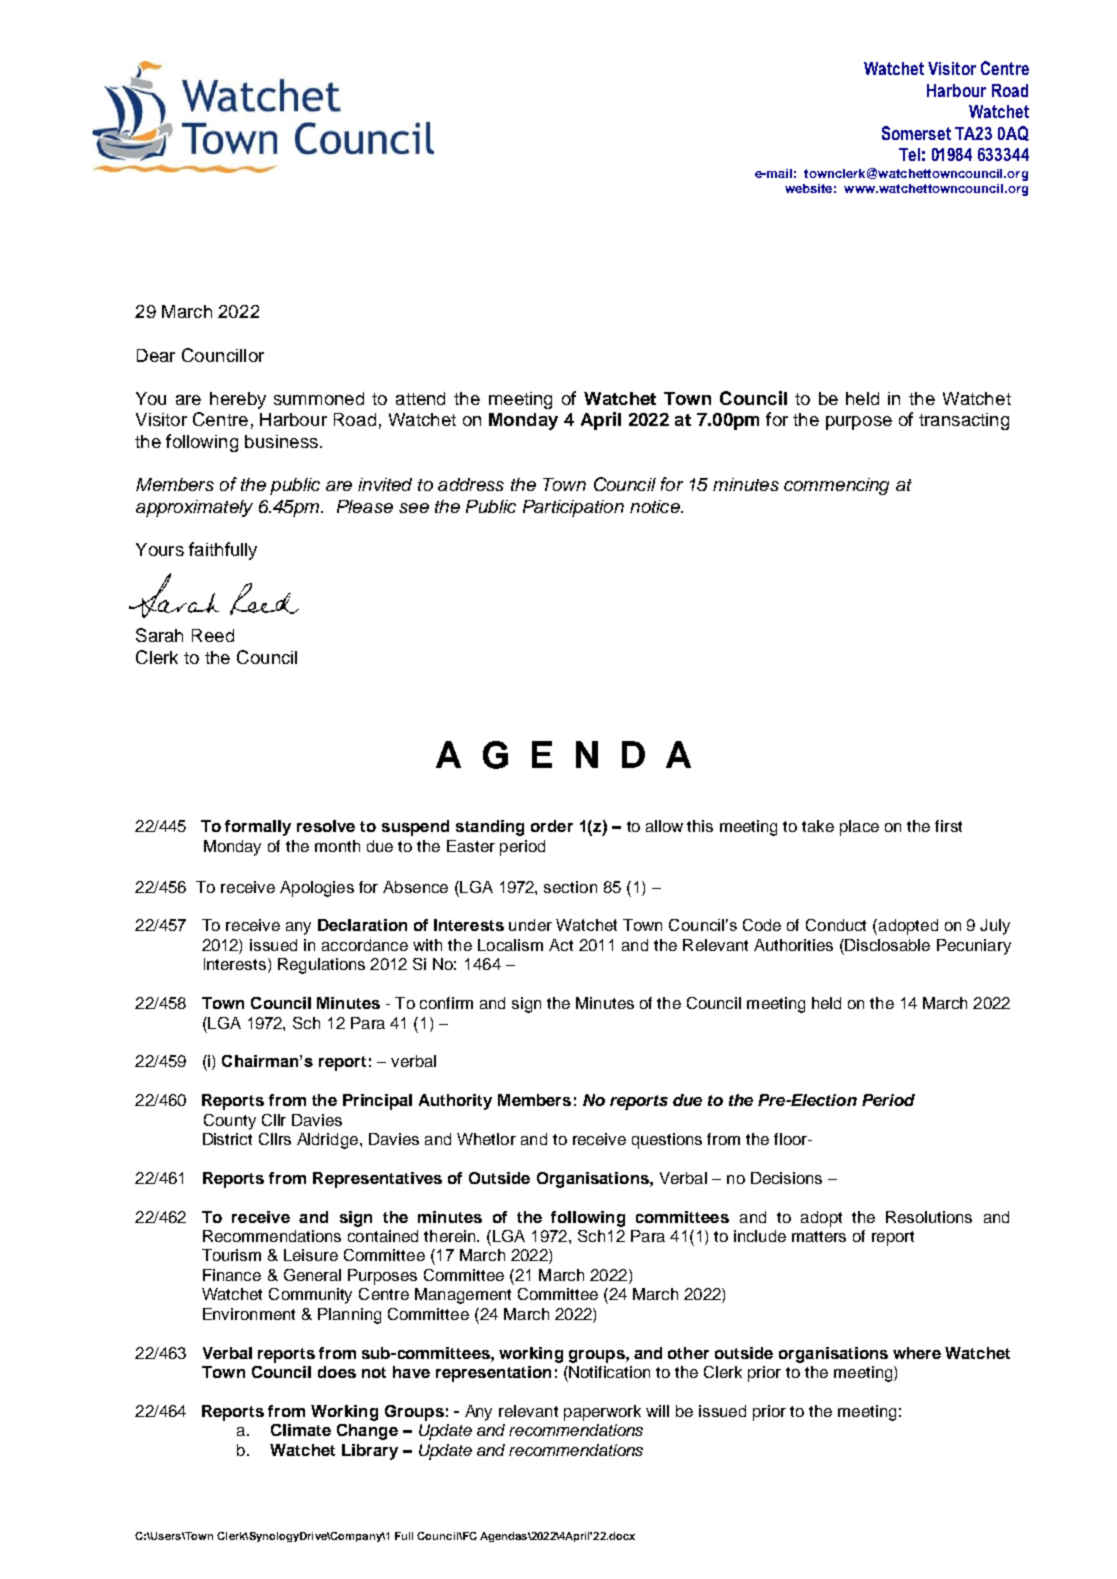 The image size is (1117, 1579). What do you see at coordinates (859, 828) in the screenshot?
I see `place` at bounding box center [859, 828].
